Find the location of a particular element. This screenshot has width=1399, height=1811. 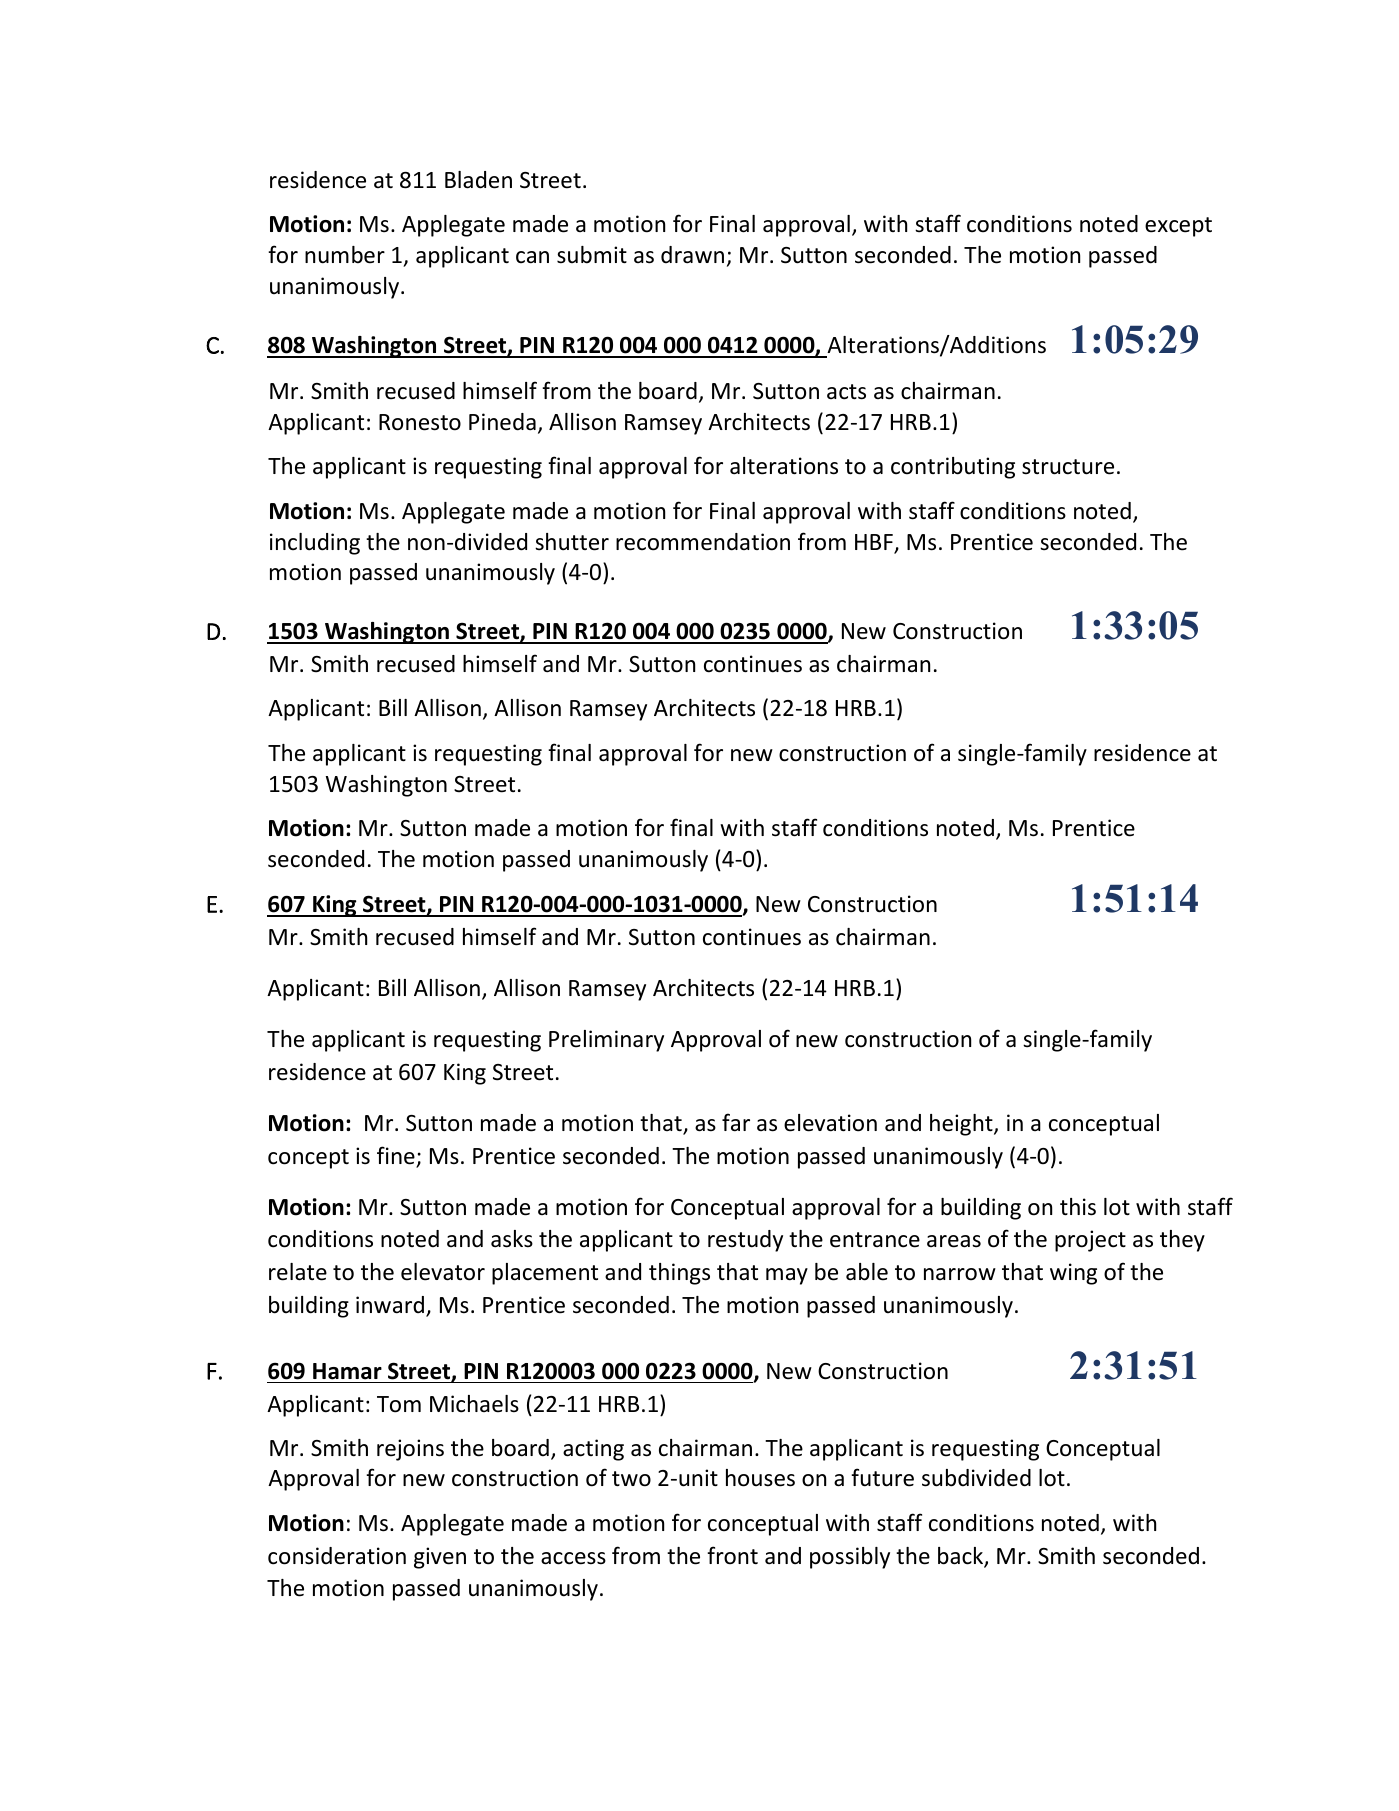

number is located at coordinates (345, 255).
